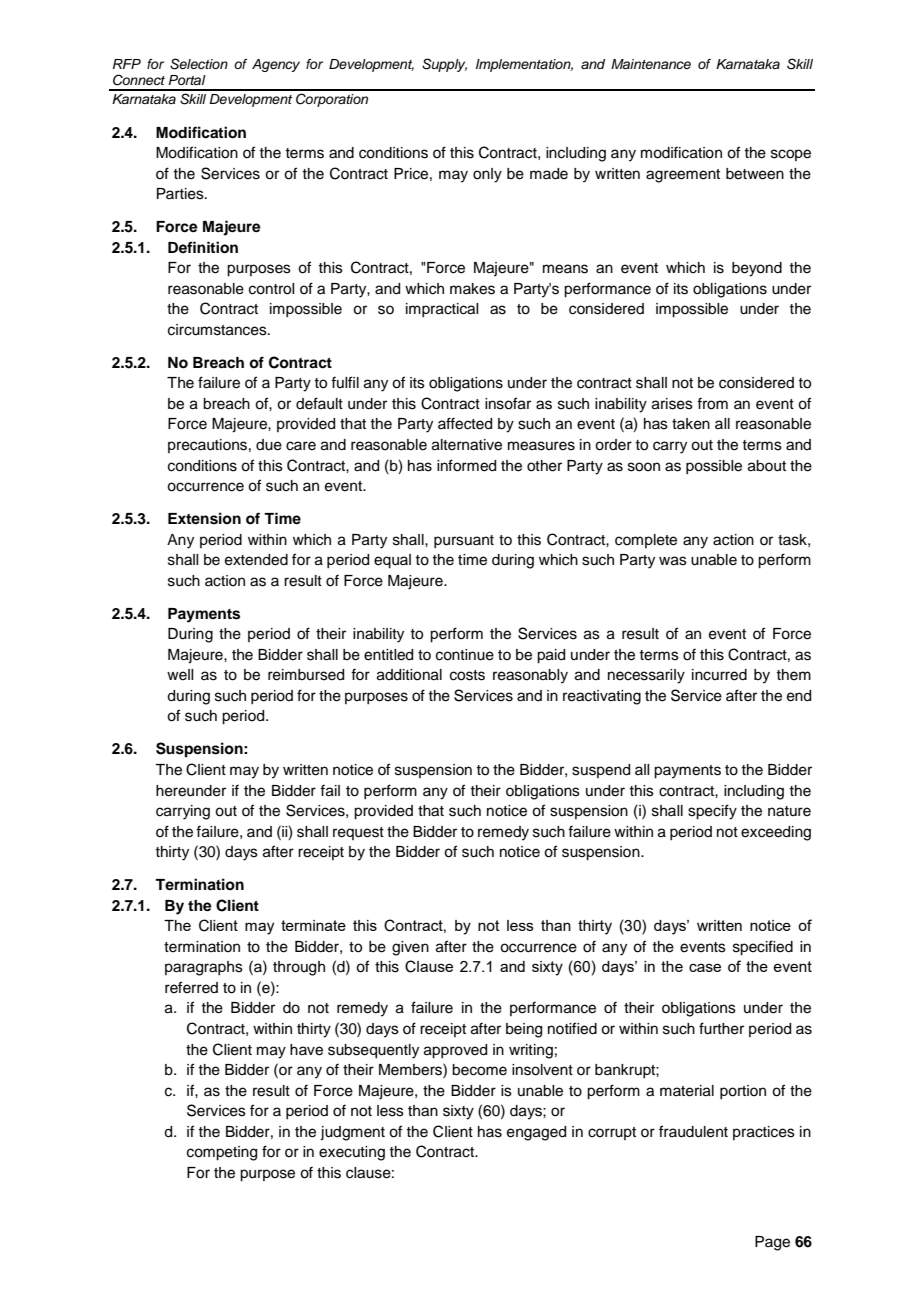 The width and height of the image is (924, 1308). Describe the element at coordinates (358, 833) in the image. I see `request` at that location.
